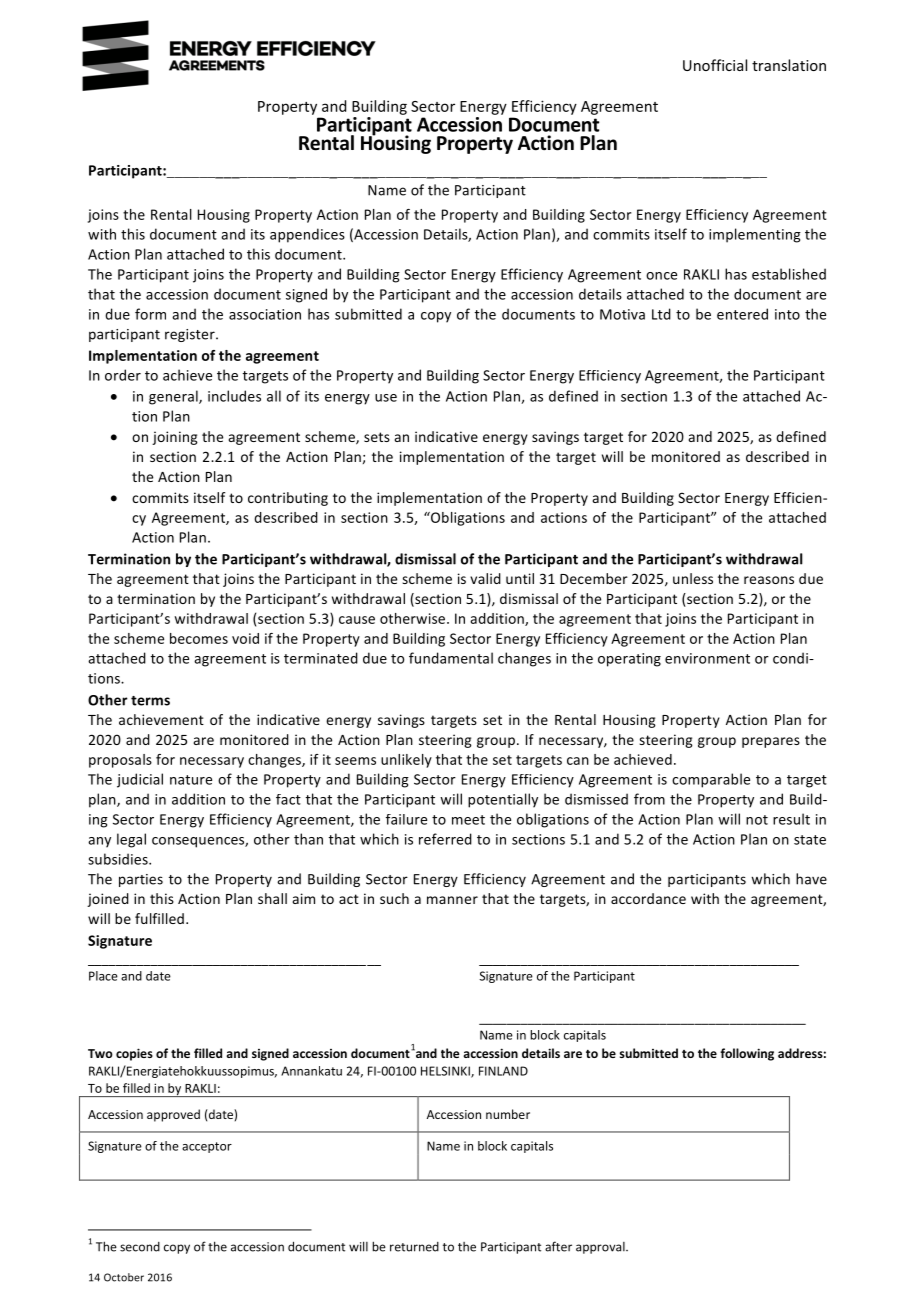 The height and width of the screenshot is (1308, 924). I want to click on manner, so click(452, 900).
